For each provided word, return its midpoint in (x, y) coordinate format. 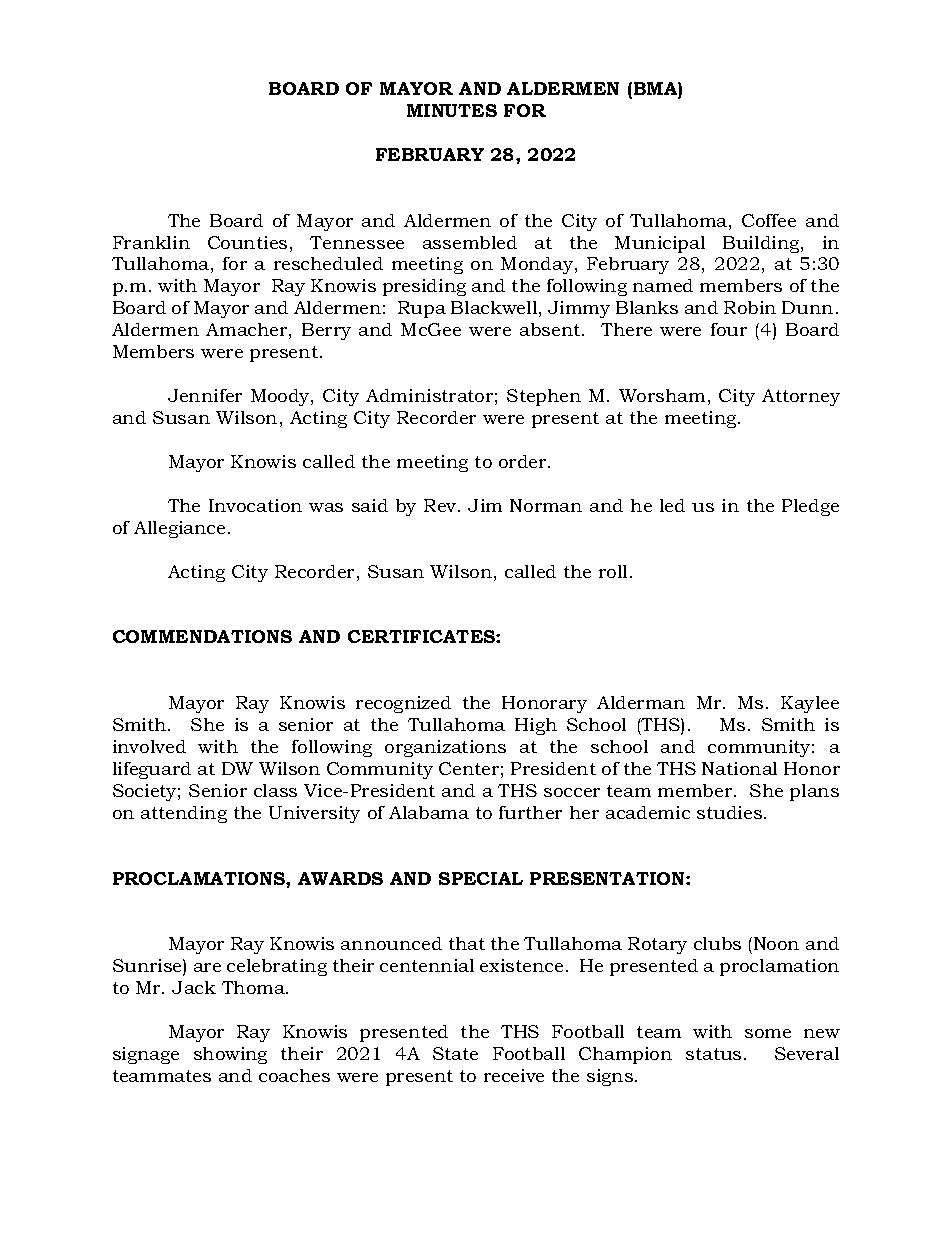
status (713, 1054)
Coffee (769, 220)
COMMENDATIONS (202, 636)
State (455, 1053)
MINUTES (452, 110)
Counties (247, 242)
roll (615, 571)
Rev (441, 505)
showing (230, 1055)
